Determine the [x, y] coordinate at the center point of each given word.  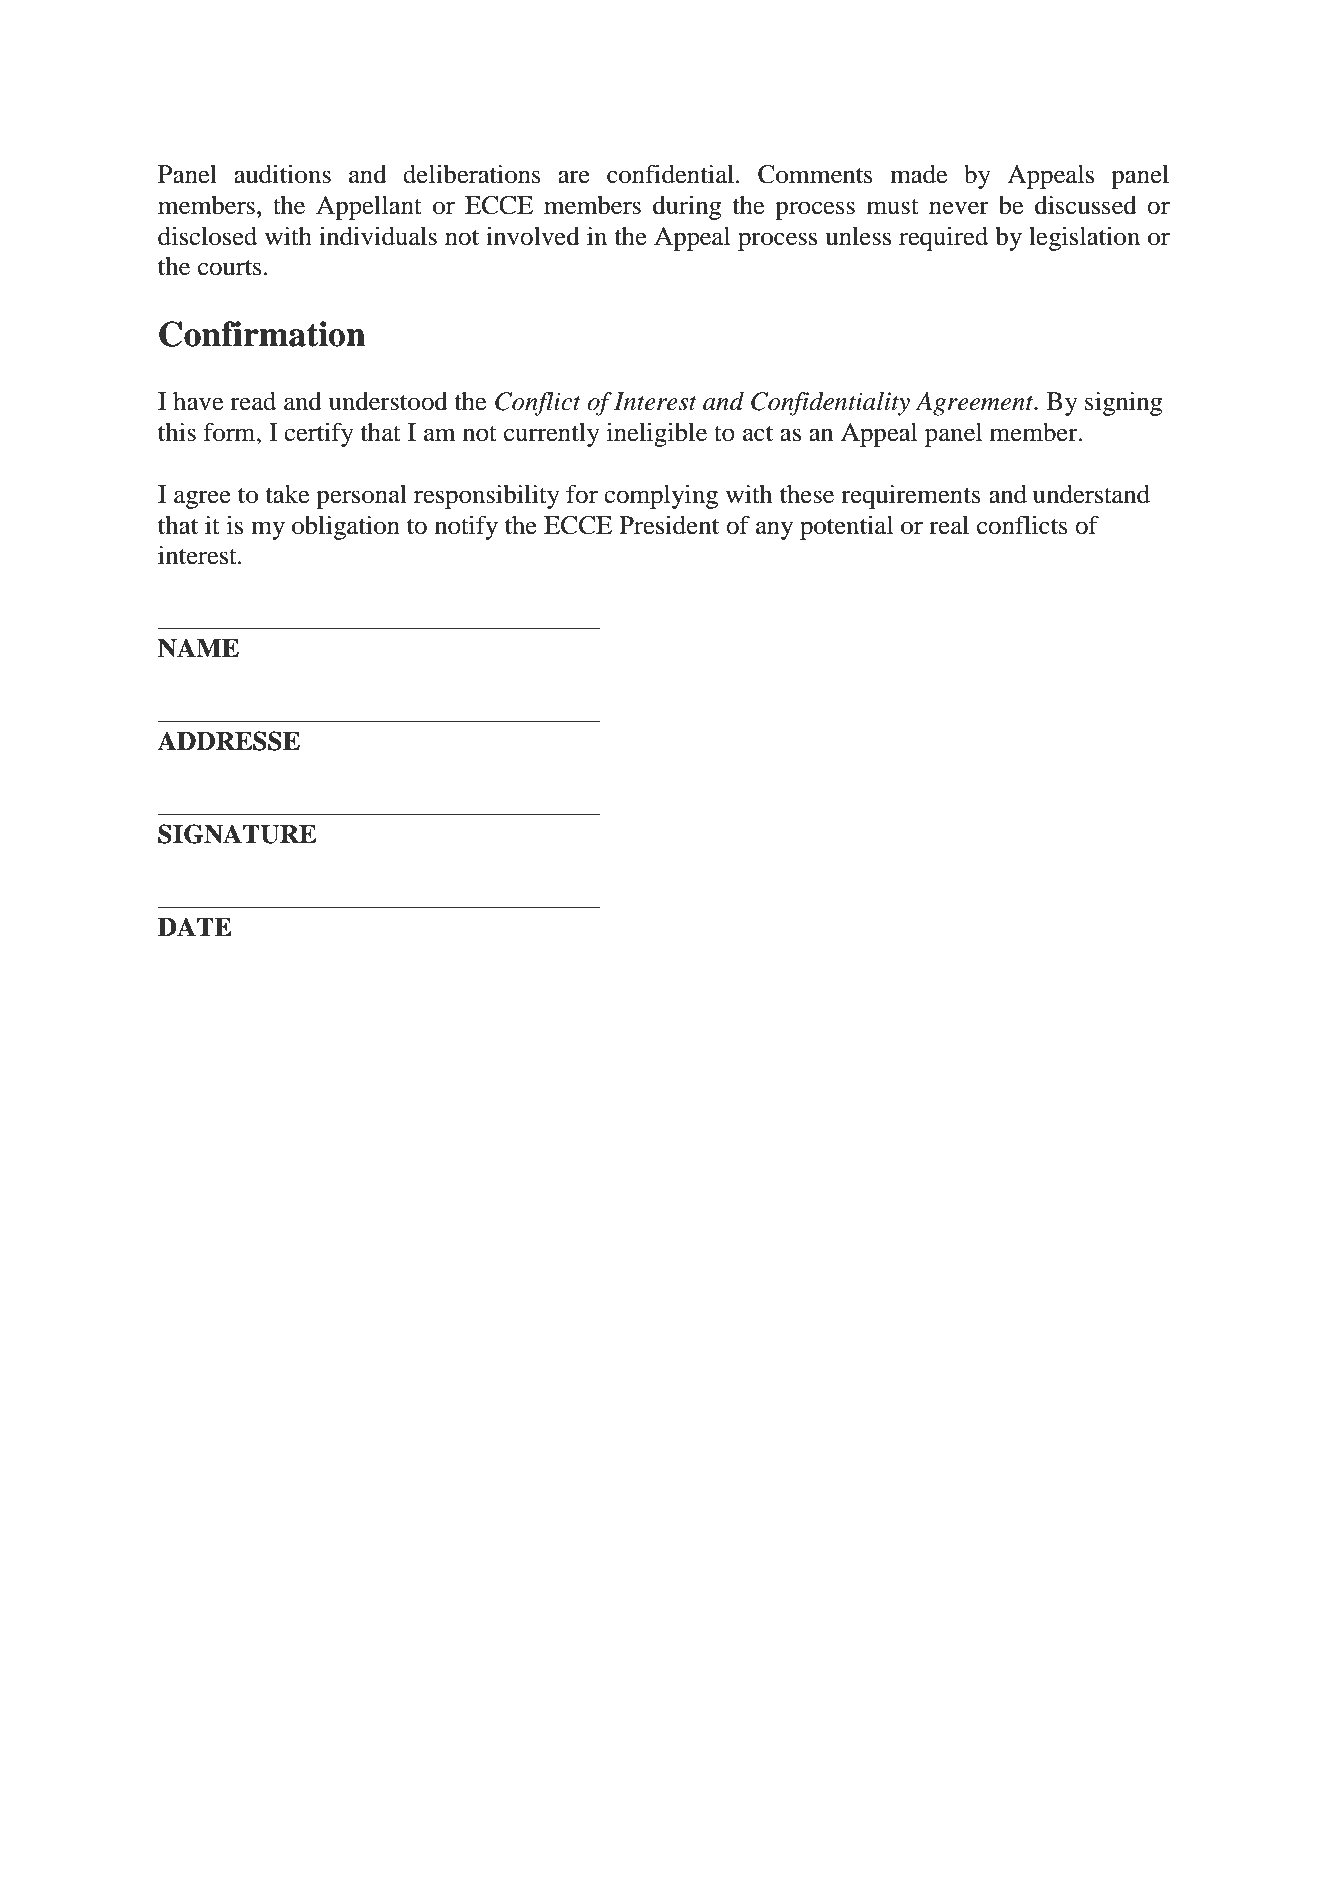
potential [846, 527]
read [253, 401]
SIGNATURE [237, 834]
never [959, 208]
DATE [195, 926]
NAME [198, 648]
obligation [346, 527]
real [949, 525]
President [669, 525]
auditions [282, 174]
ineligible [657, 434]
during [687, 207]
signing [1124, 403]
